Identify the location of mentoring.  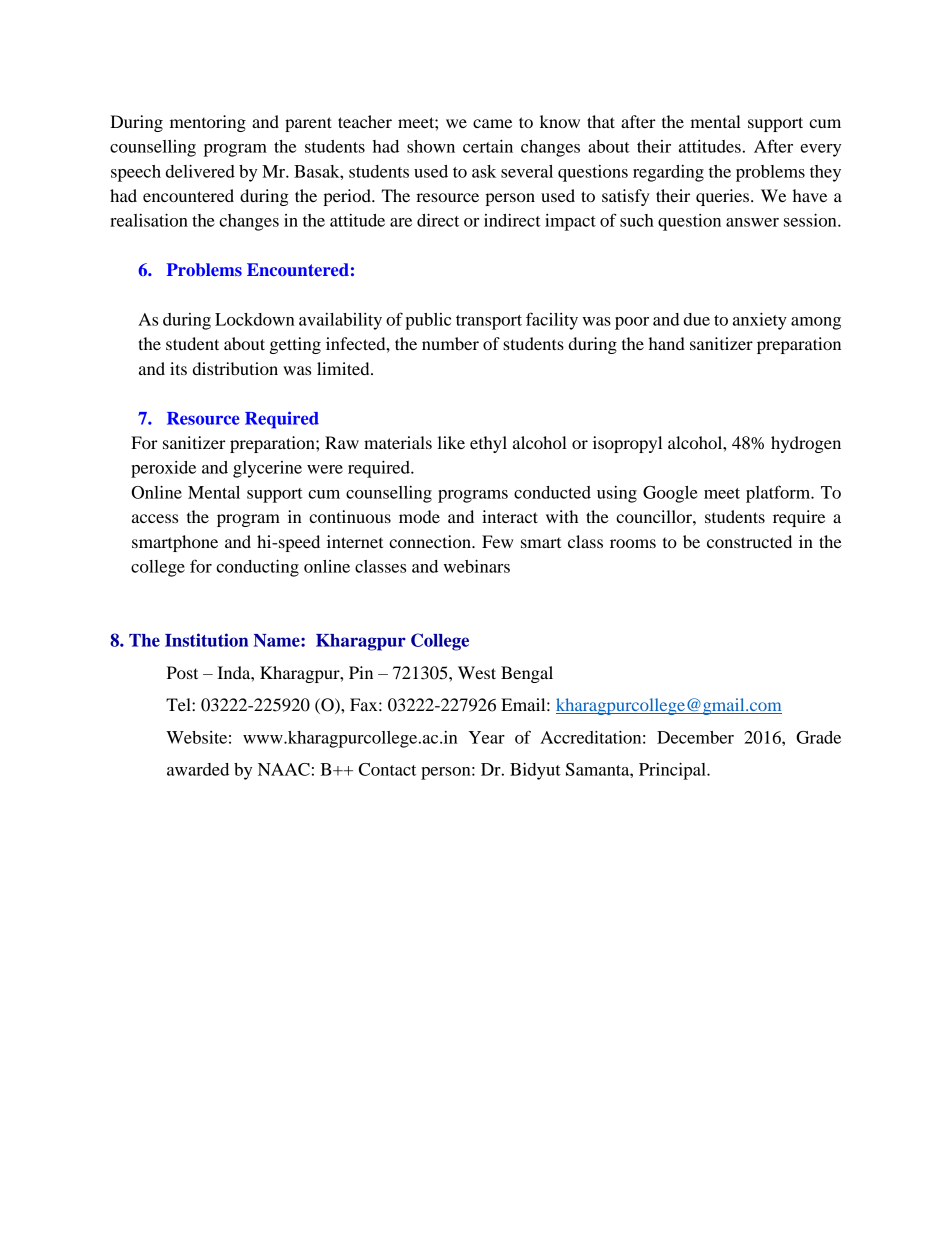
(208, 123).
